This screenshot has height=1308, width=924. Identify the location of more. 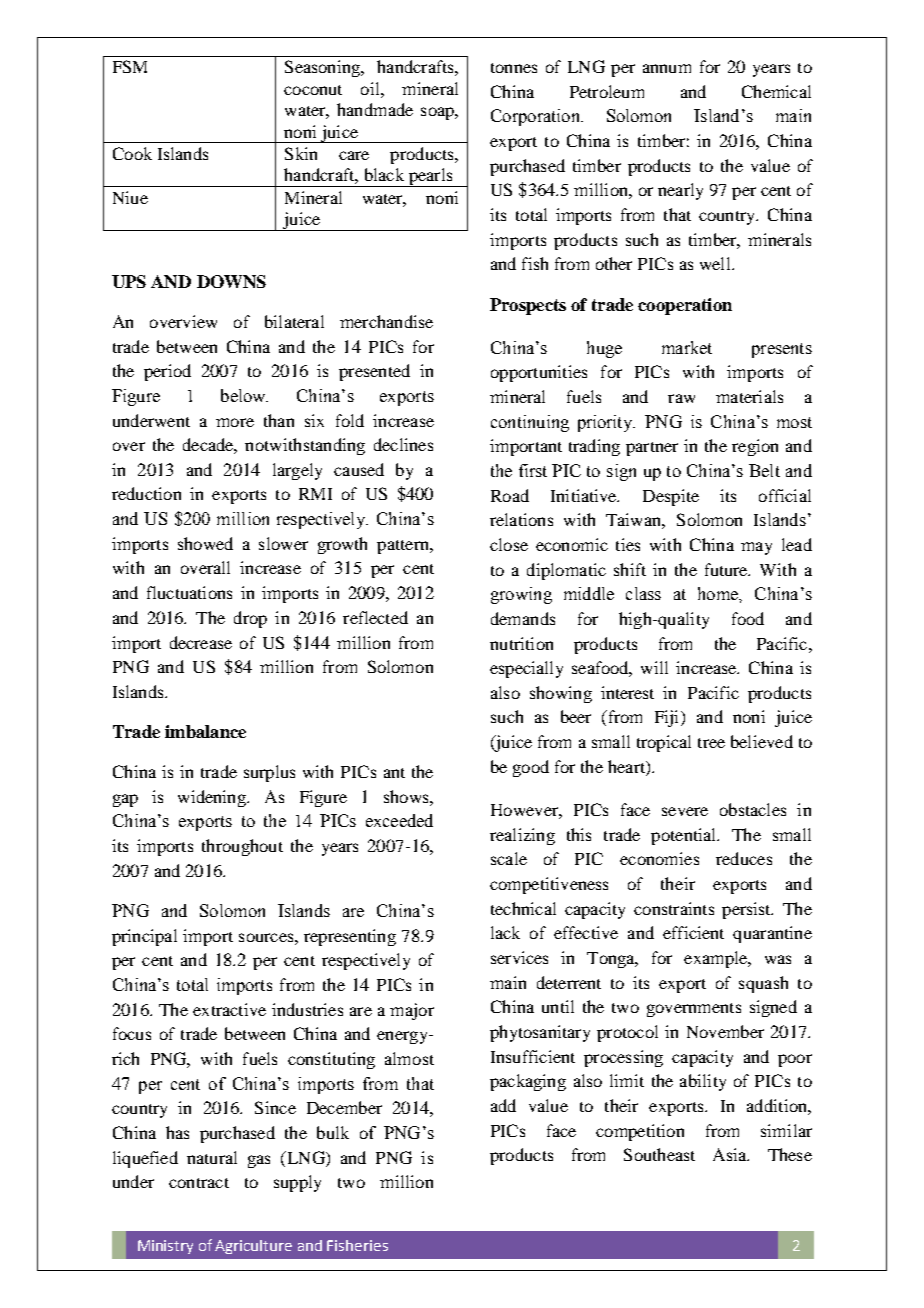
(235, 422).
